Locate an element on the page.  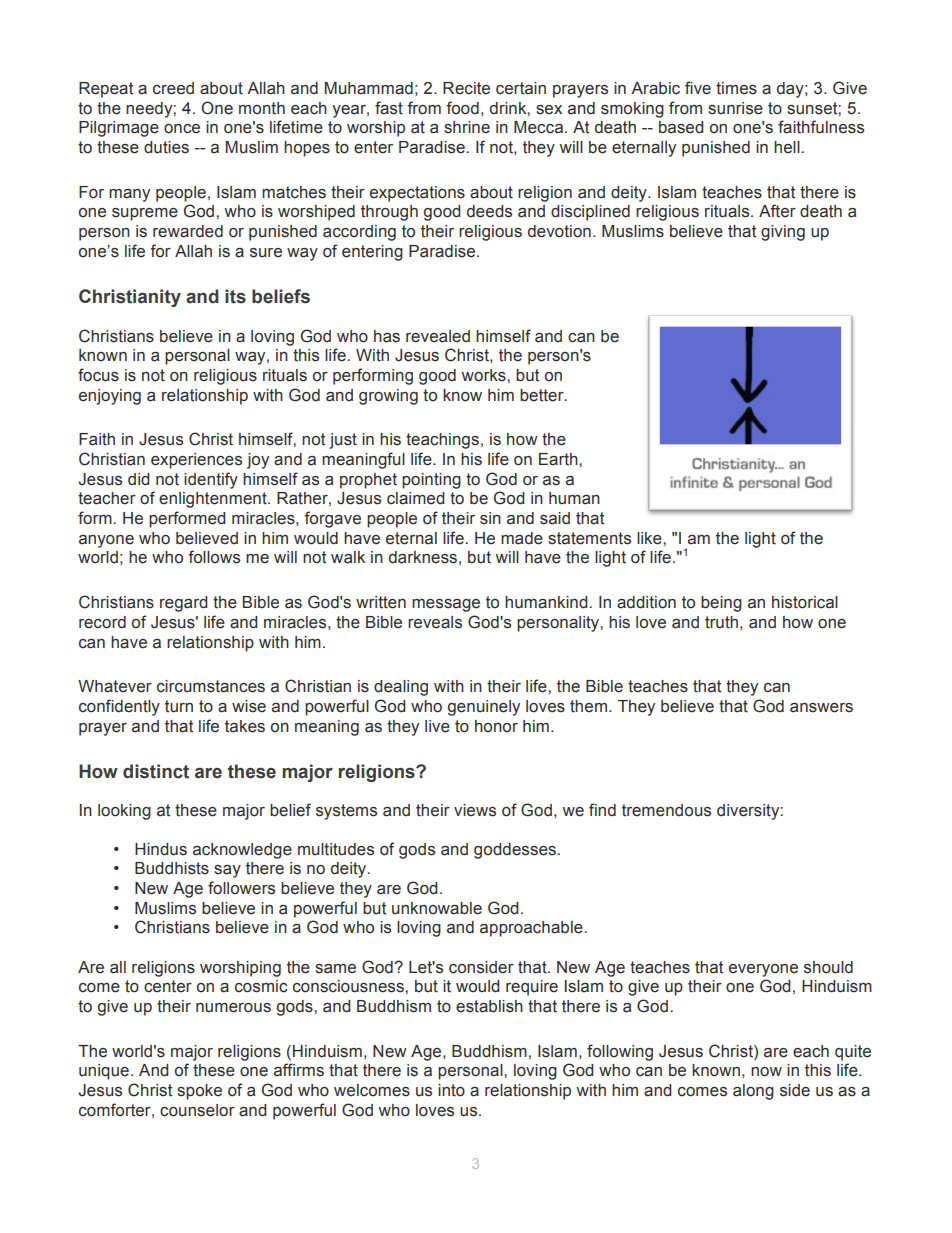
tremendous is located at coordinates (666, 810).
